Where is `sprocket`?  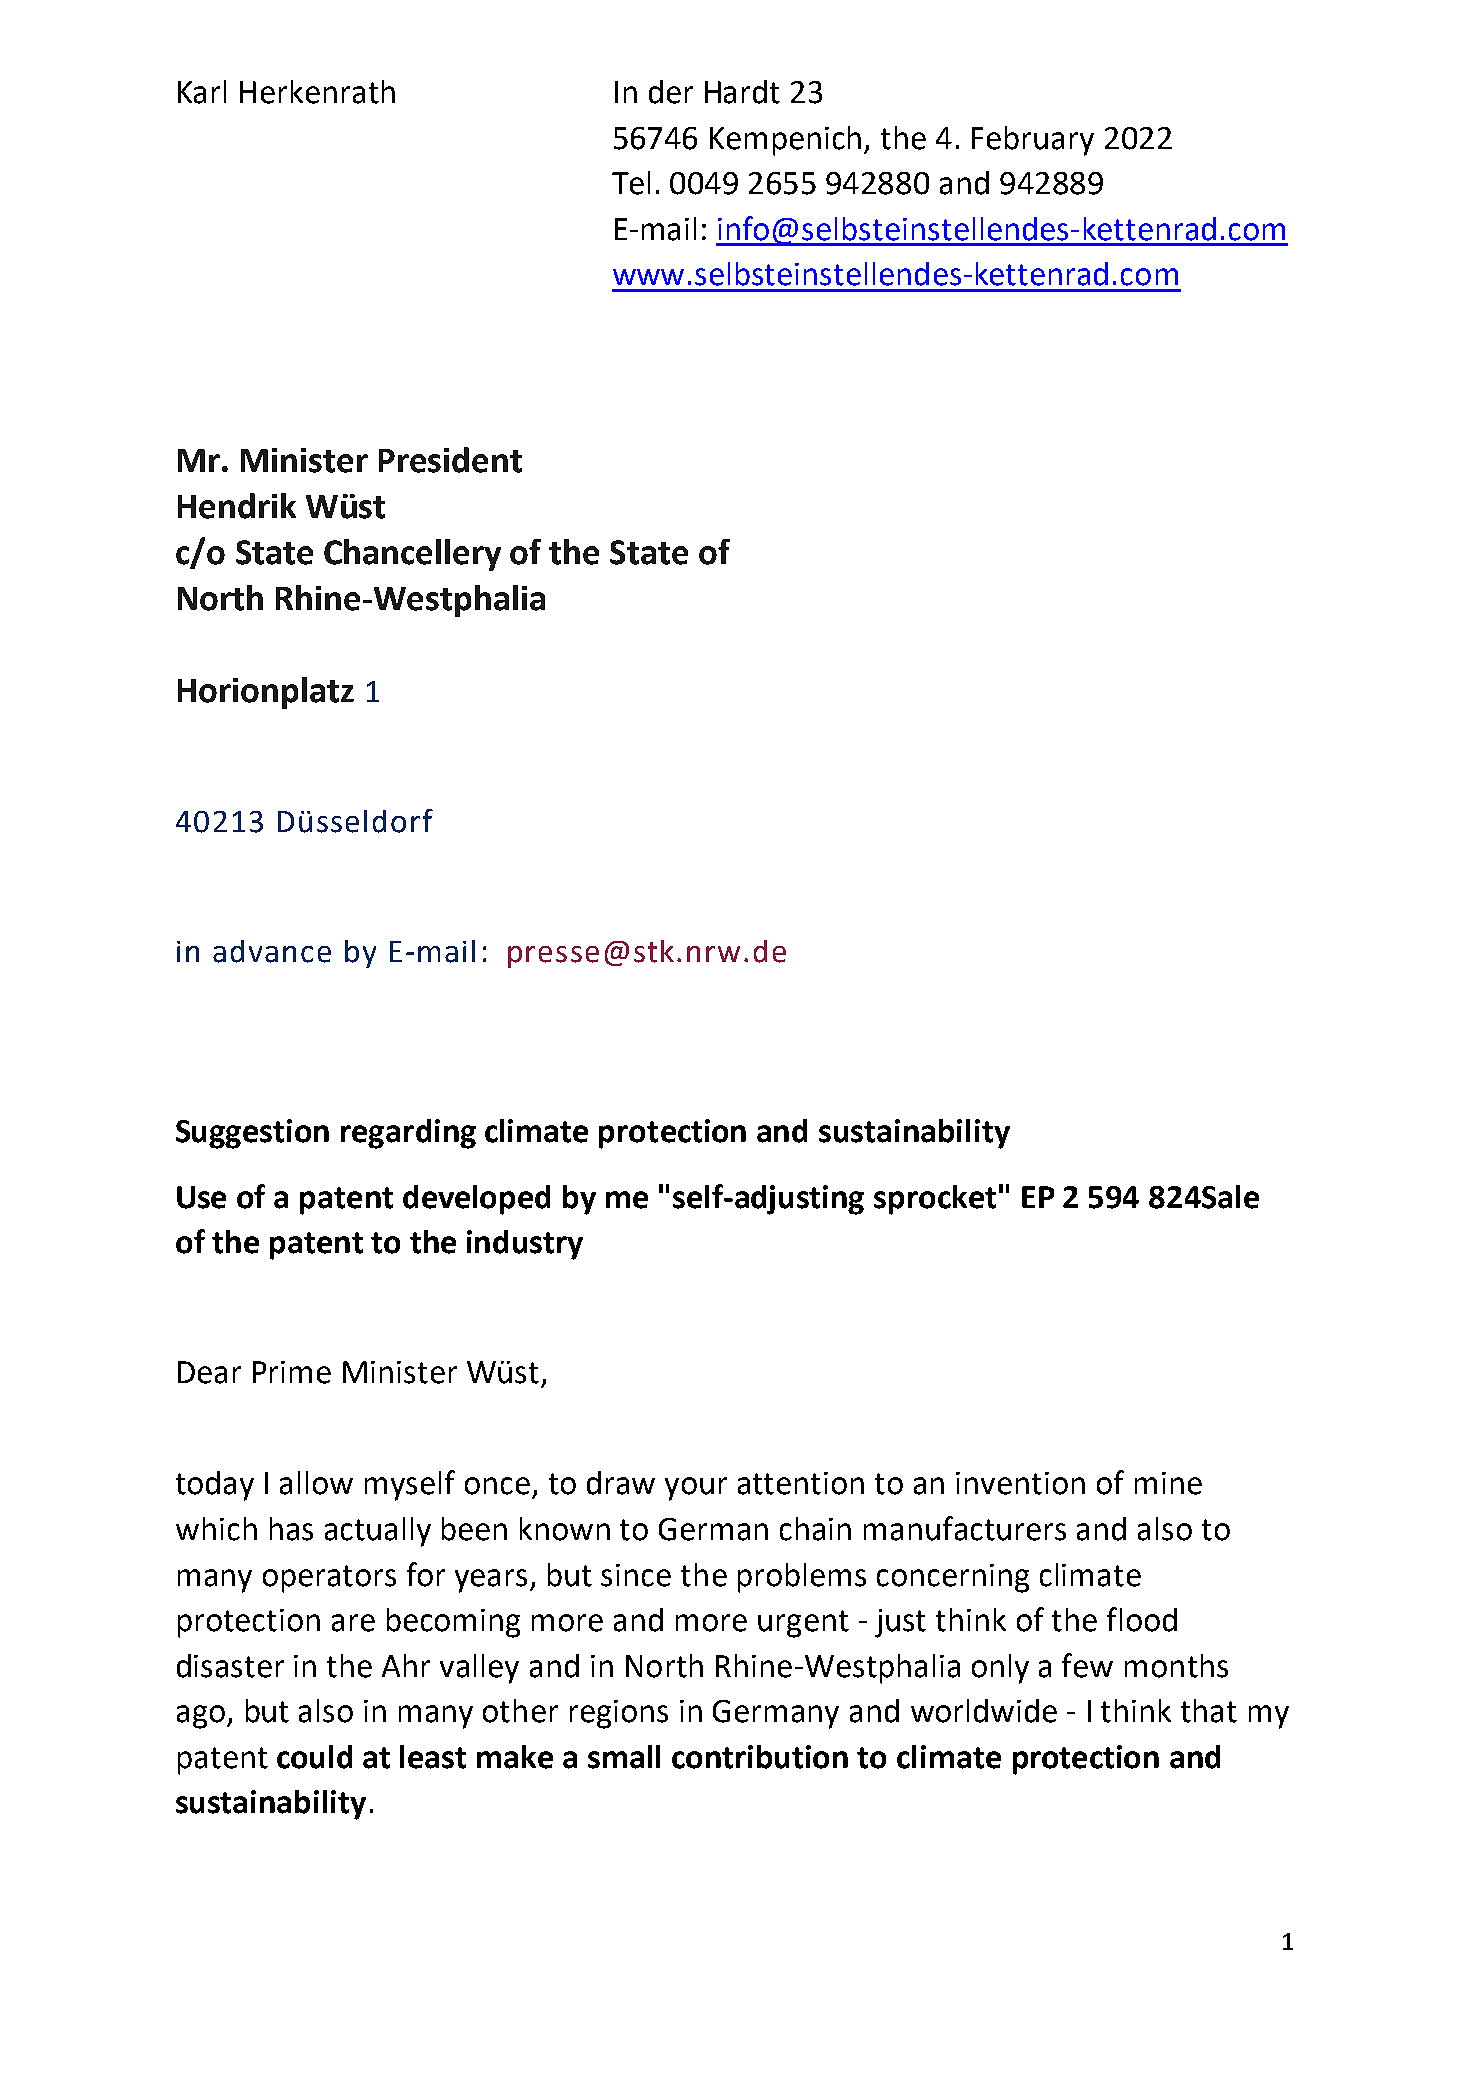
sprocket is located at coordinates (935, 1200).
